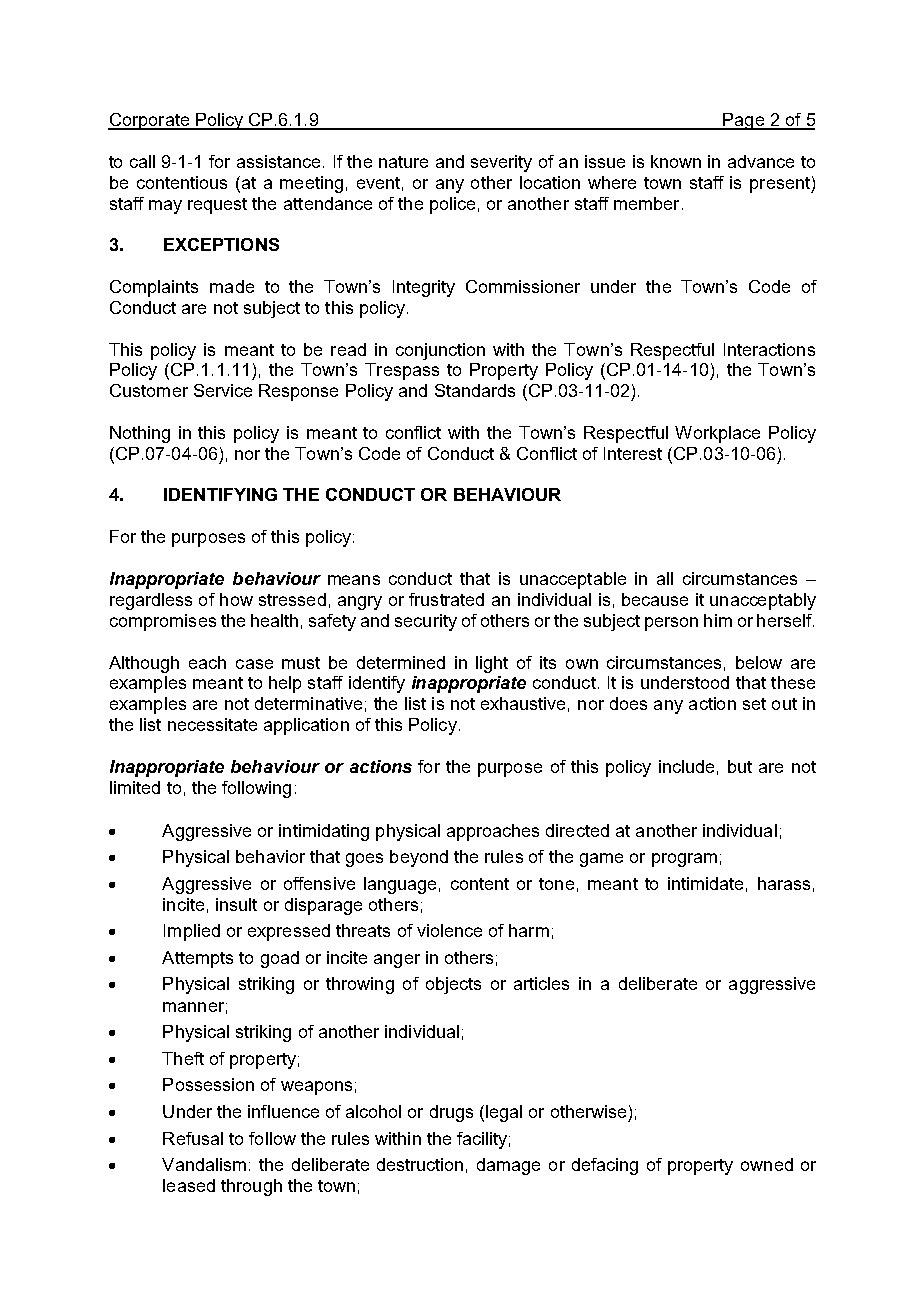 The image size is (924, 1308). I want to click on severity, so click(501, 163).
